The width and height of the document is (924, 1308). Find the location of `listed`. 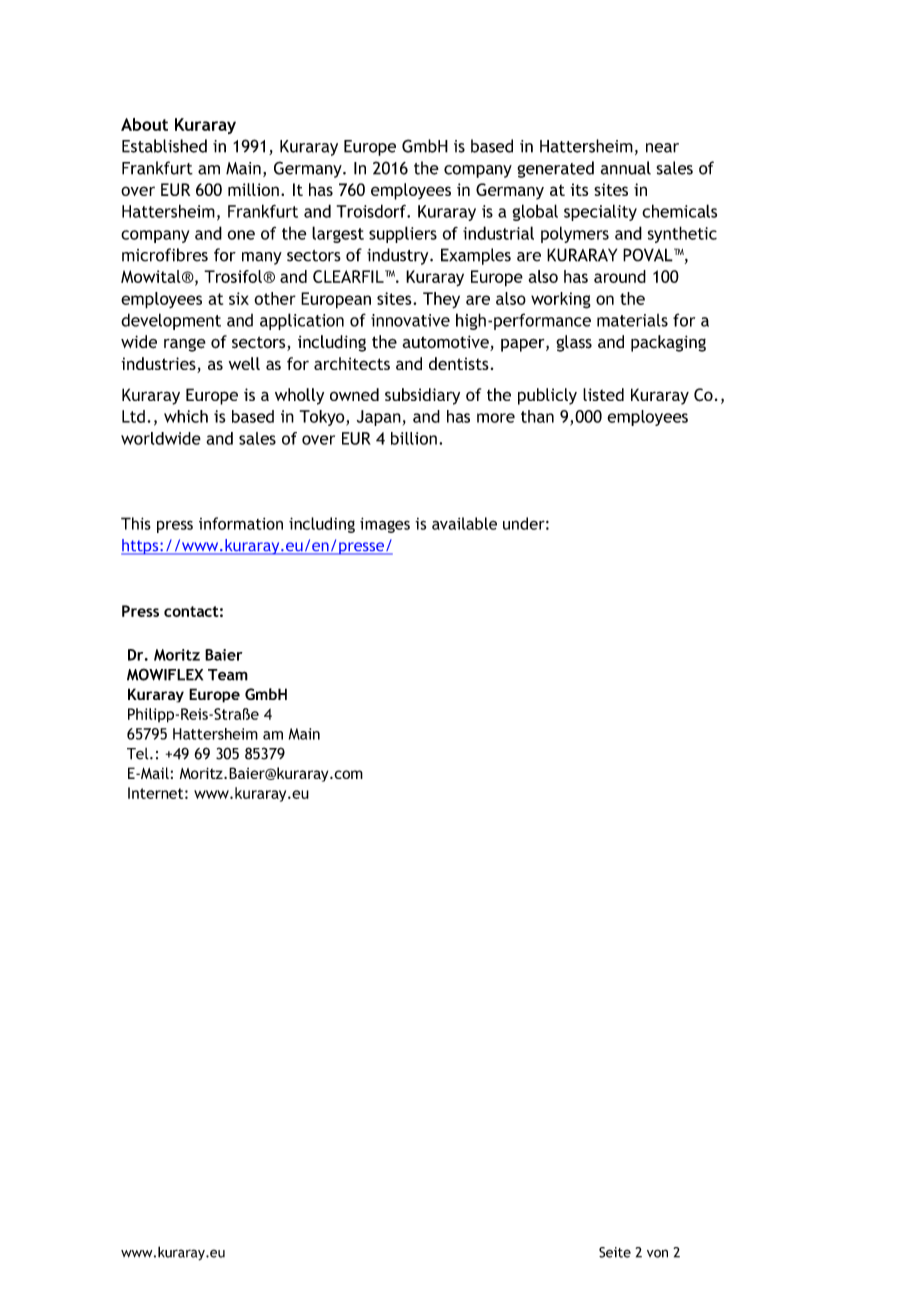

listed is located at coordinates (603, 394).
